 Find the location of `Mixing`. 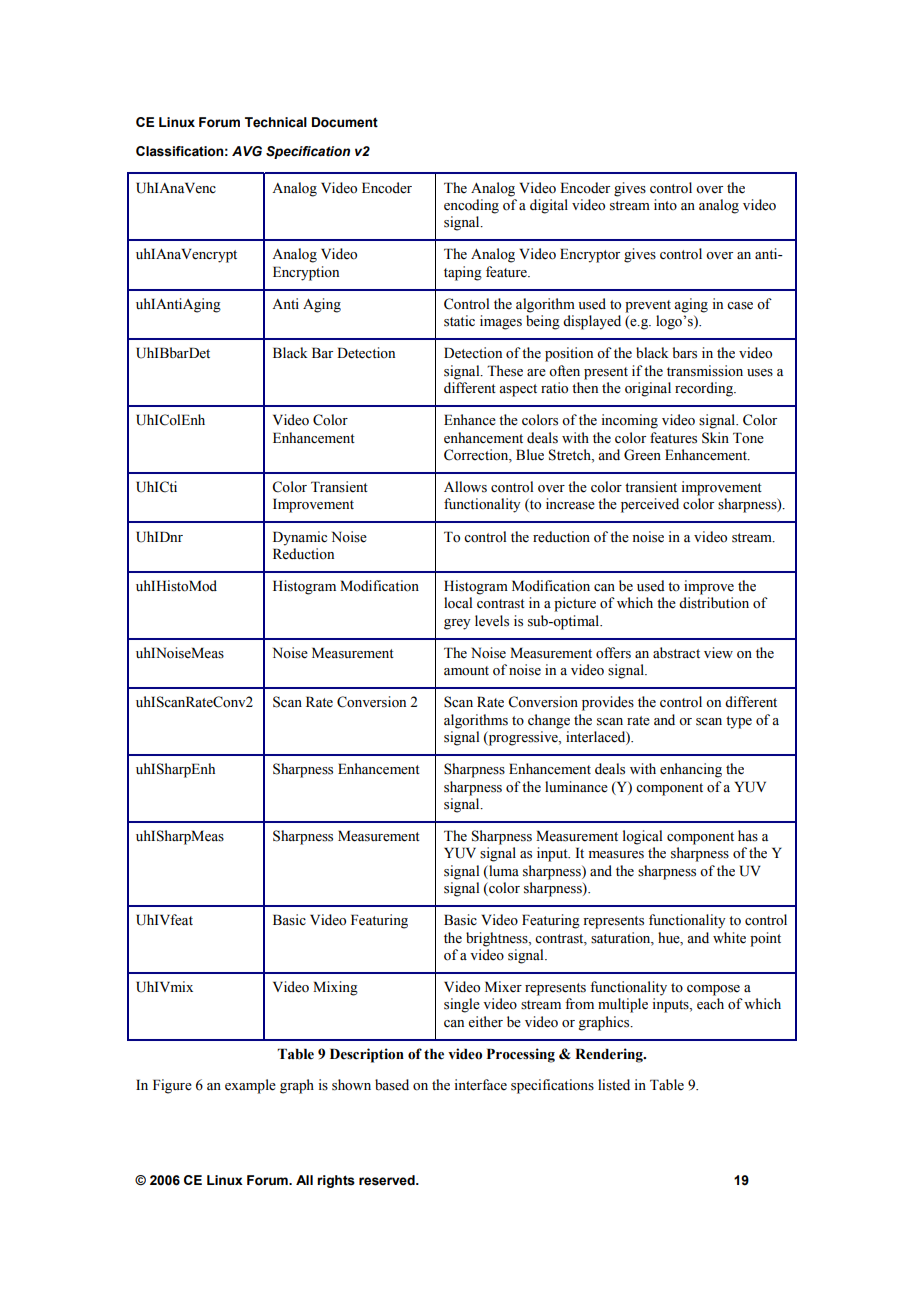

Mixing is located at coordinates (335, 988).
